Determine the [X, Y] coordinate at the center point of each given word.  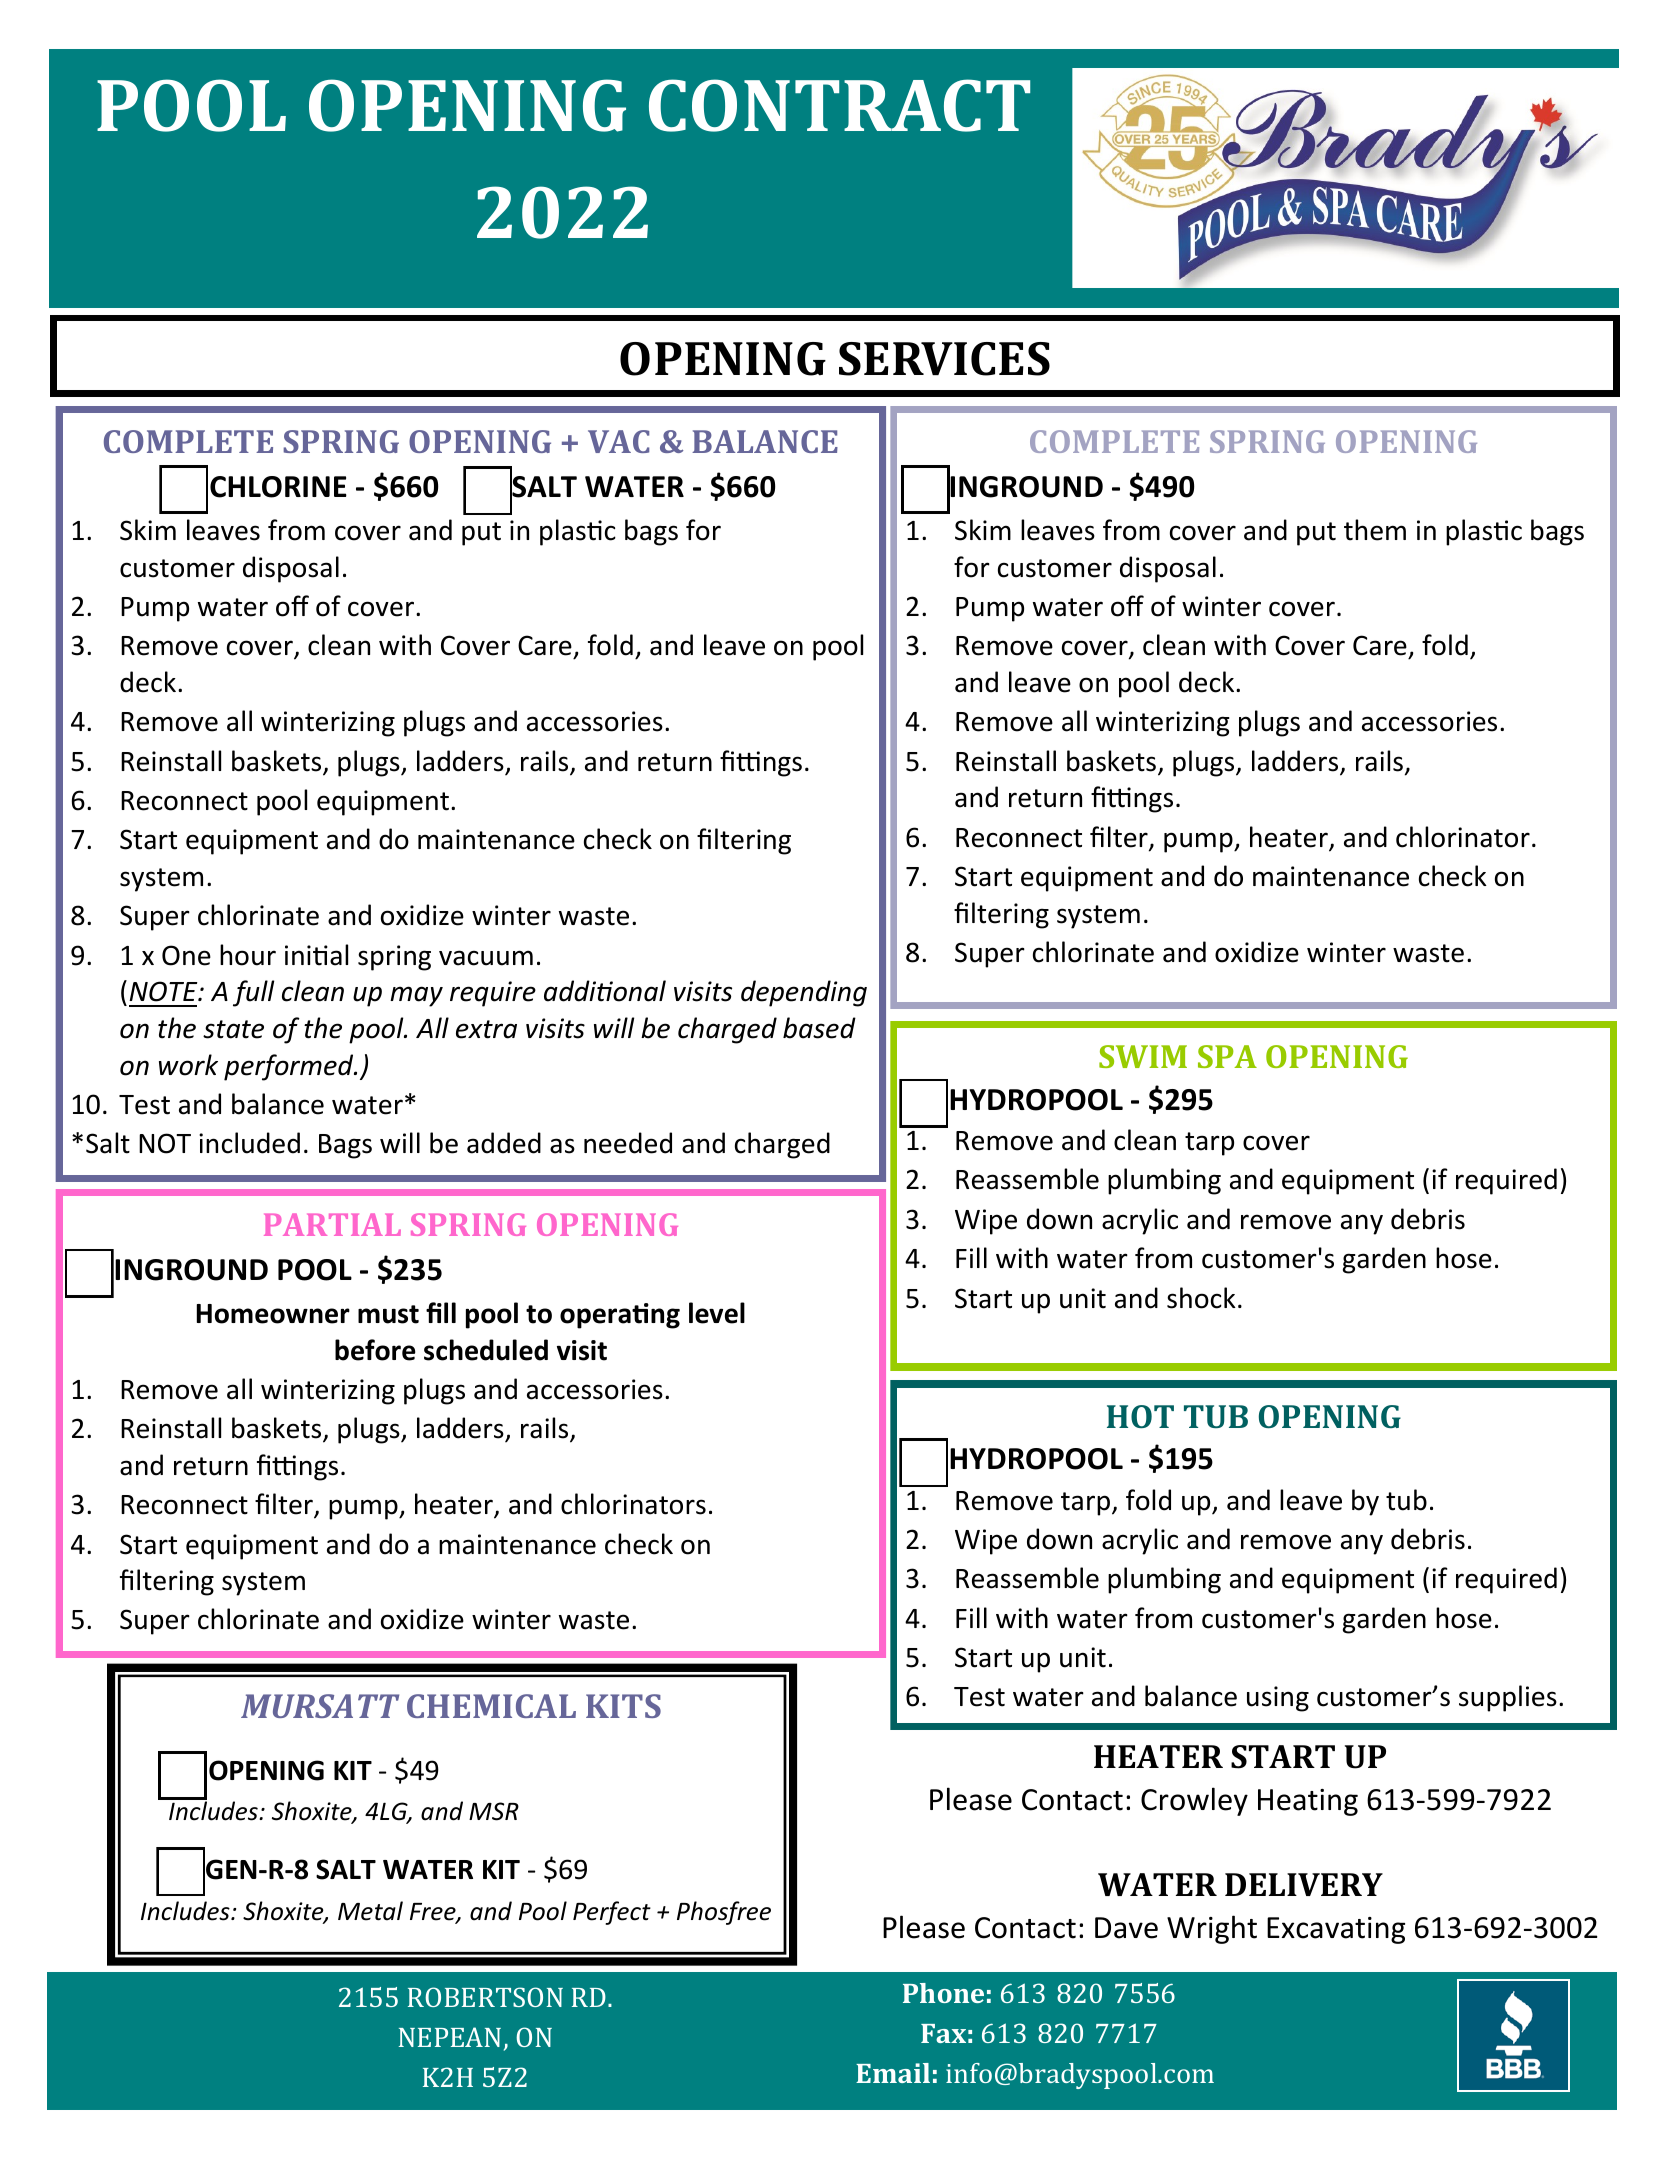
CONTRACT [839, 105]
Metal [370, 1911]
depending [804, 993]
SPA [1227, 1056]
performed [290, 1067]
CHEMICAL [491, 1706]
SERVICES [944, 359]
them [1375, 530]
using [1278, 1699]
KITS [623, 1706]
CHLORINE [278, 487]
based [819, 1028]
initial [316, 955]
